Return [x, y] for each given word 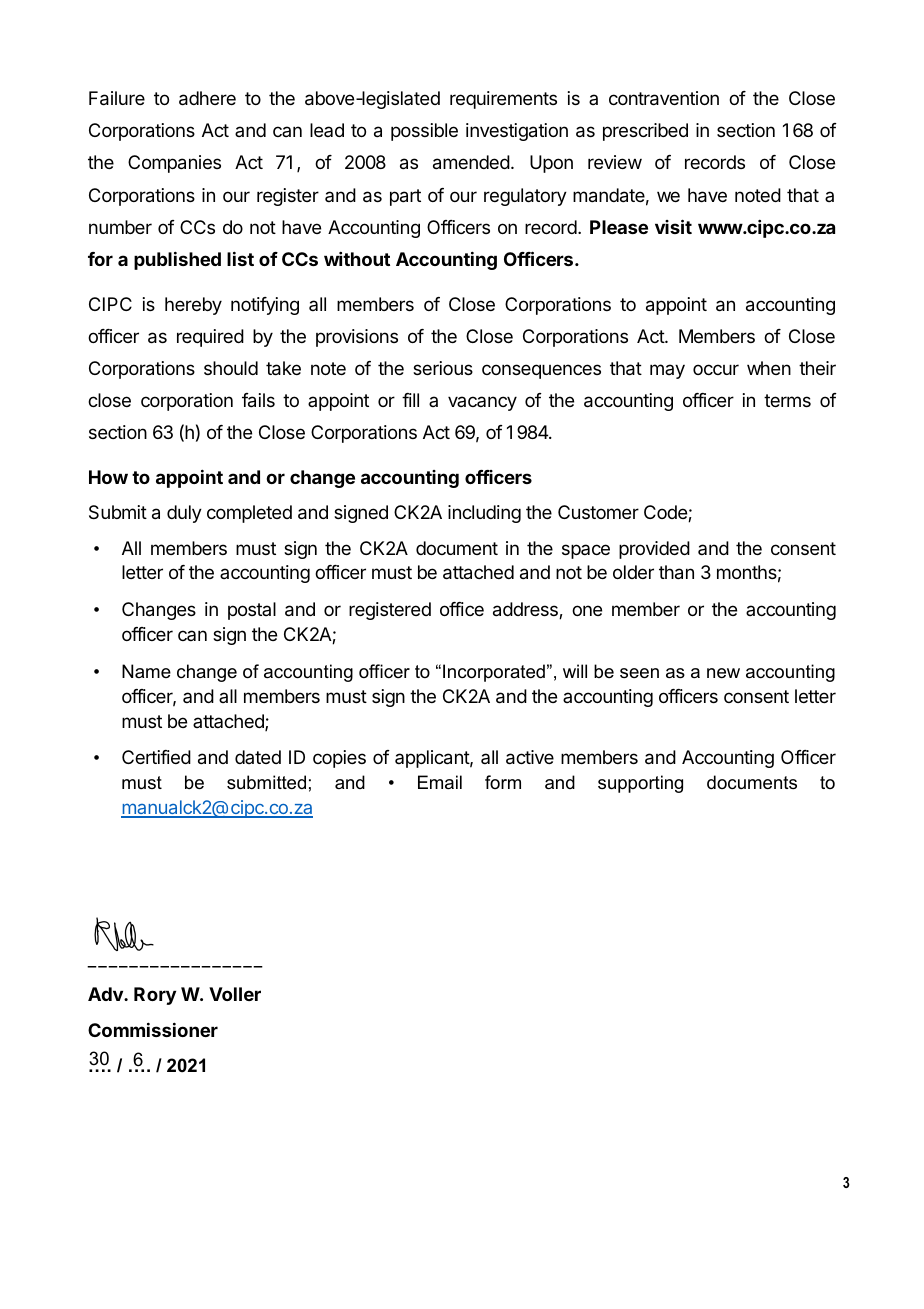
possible [424, 132]
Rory [155, 996]
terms [787, 400]
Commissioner [153, 1029]
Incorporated [494, 673]
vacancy [482, 403]
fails [258, 400]
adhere [207, 98]
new [723, 673]
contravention [664, 98]
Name [146, 671]
